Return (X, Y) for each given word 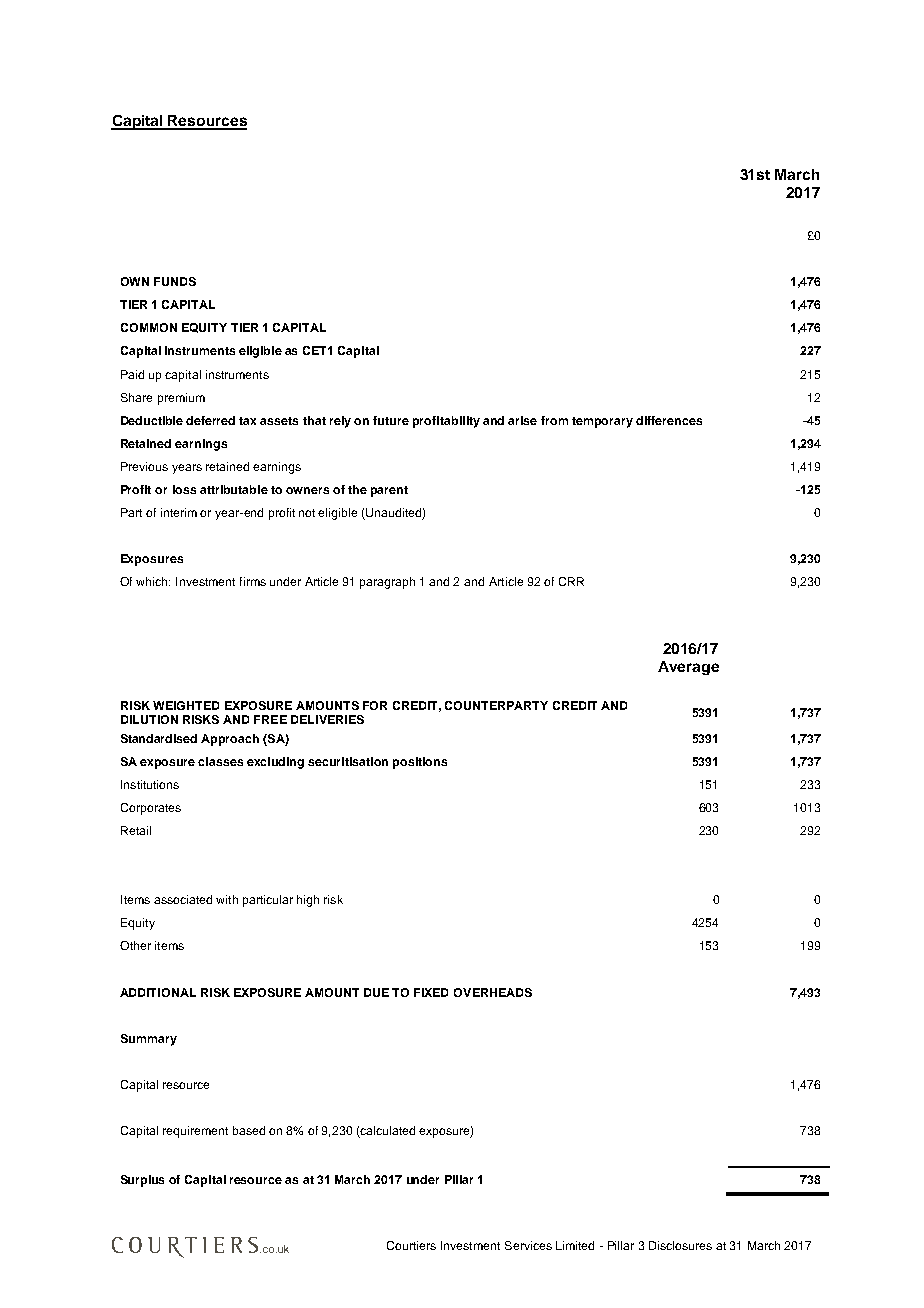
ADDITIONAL (158, 992)
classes (220, 761)
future (391, 420)
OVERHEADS (493, 992)
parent (389, 491)
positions (420, 763)
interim (179, 512)
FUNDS (175, 281)
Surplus (142, 1181)
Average (688, 668)
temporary (602, 422)
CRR (571, 581)
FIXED (431, 992)
